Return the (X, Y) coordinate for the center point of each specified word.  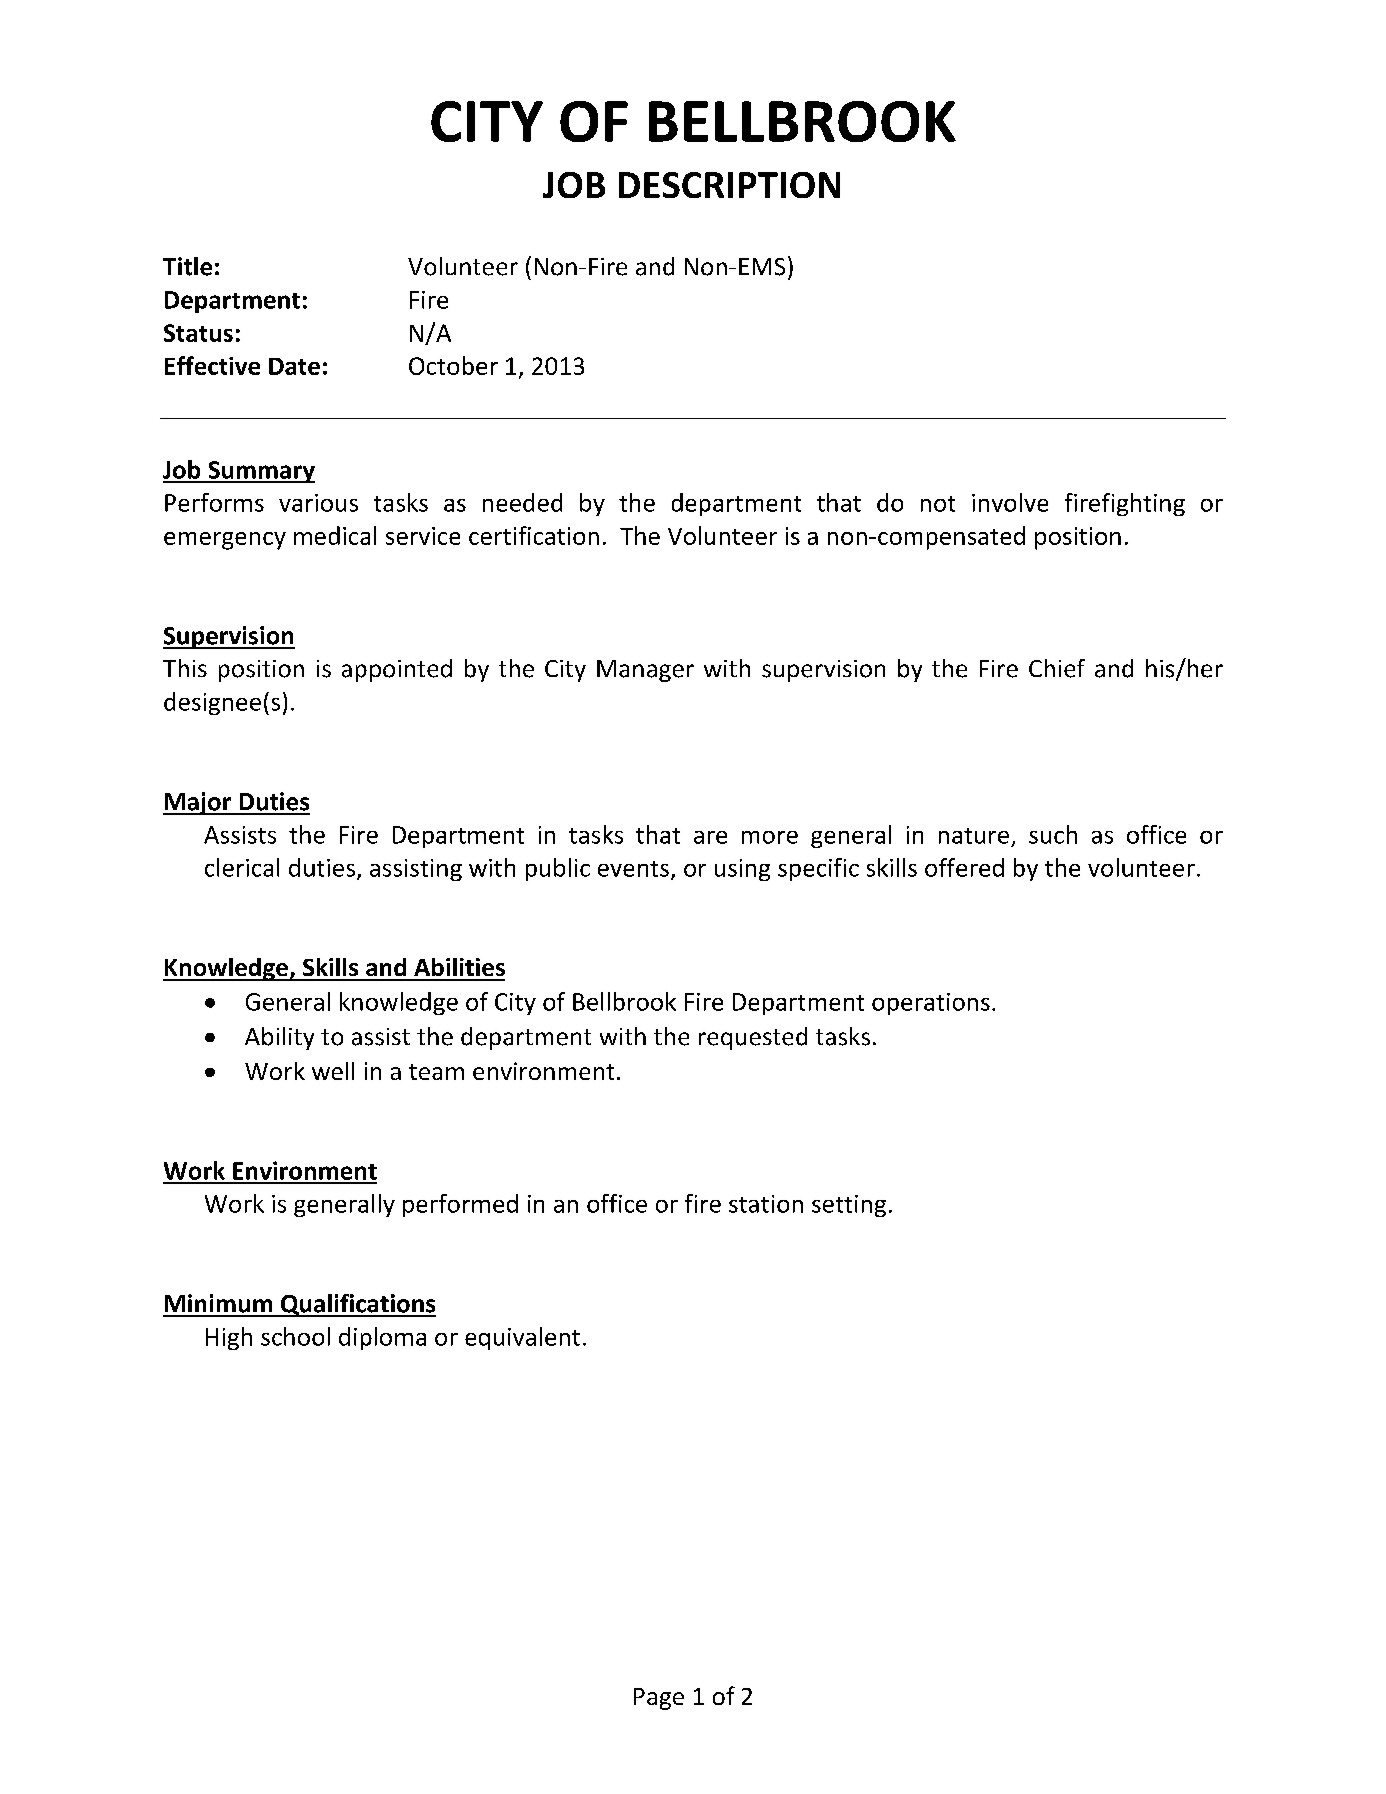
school (295, 1336)
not (938, 504)
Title (187, 266)
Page (659, 1699)
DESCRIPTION (729, 185)
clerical (242, 867)
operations (931, 1004)
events (633, 869)
